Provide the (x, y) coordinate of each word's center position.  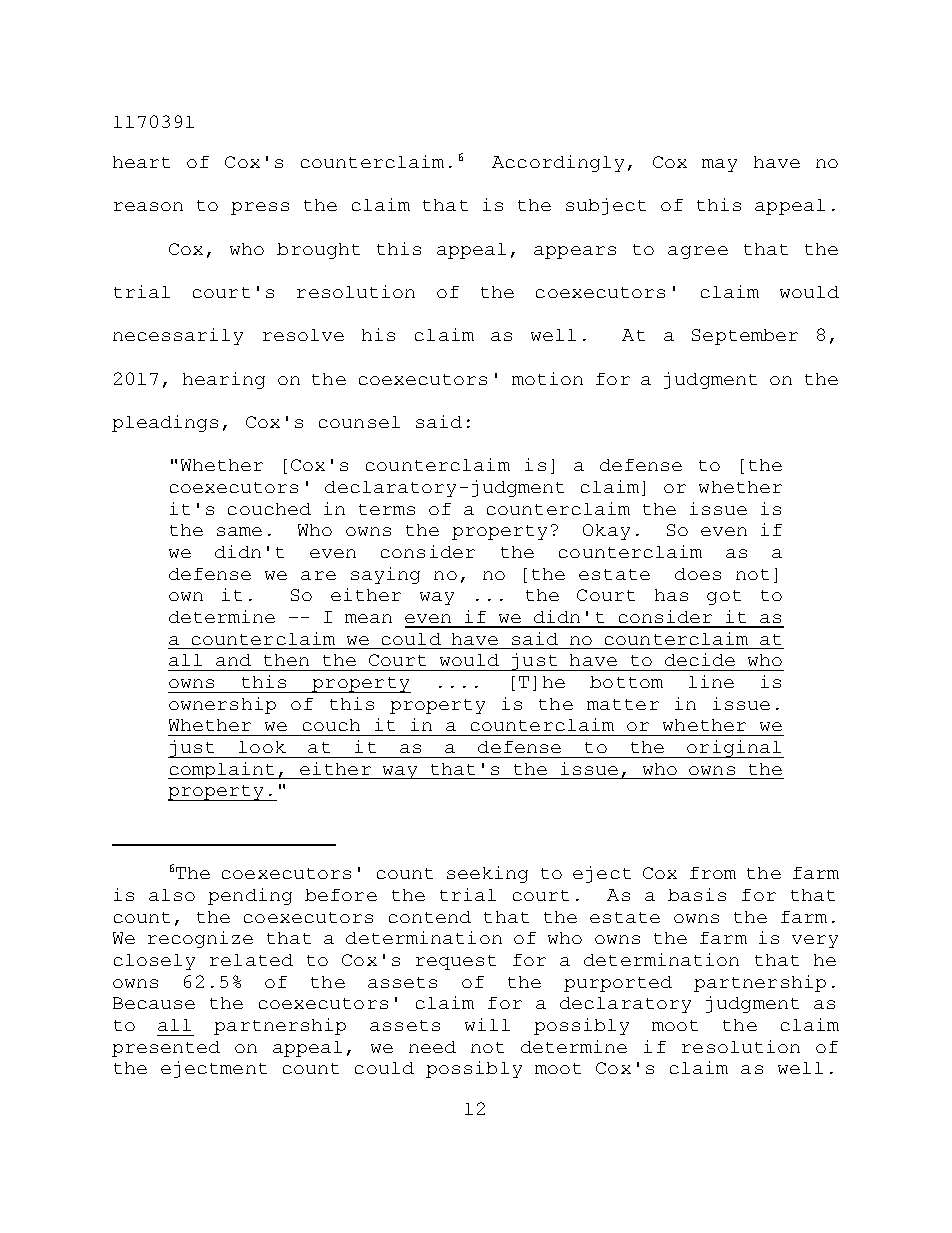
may (719, 165)
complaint (223, 770)
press (260, 208)
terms (387, 509)
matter (623, 704)
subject (606, 206)
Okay (606, 532)
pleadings (165, 423)
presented (166, 1049)
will (487, 1024)
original (735, 749)
